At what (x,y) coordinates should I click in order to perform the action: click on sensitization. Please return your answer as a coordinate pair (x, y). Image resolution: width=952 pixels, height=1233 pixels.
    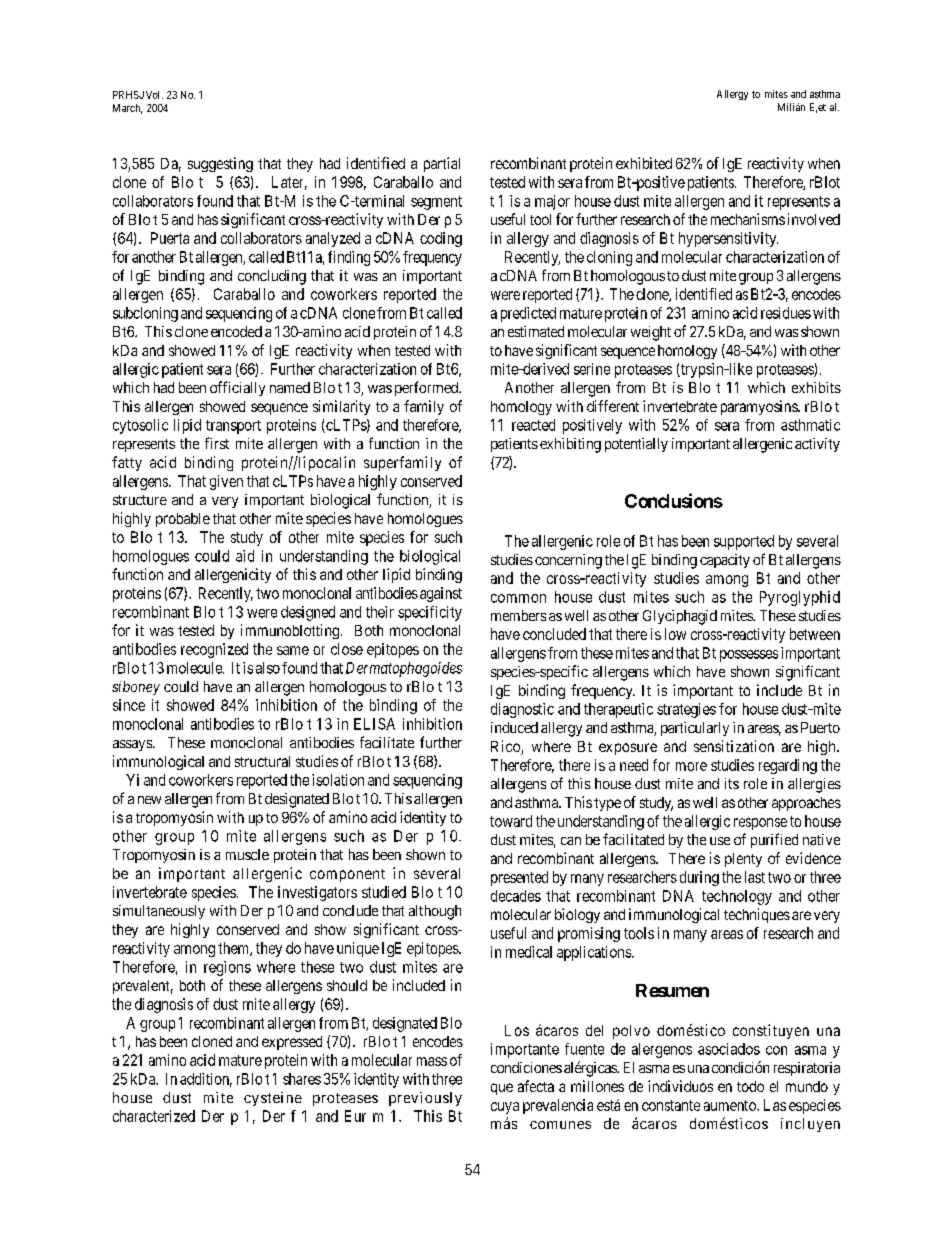
    Looking at the image, I should click on (734, 746).
